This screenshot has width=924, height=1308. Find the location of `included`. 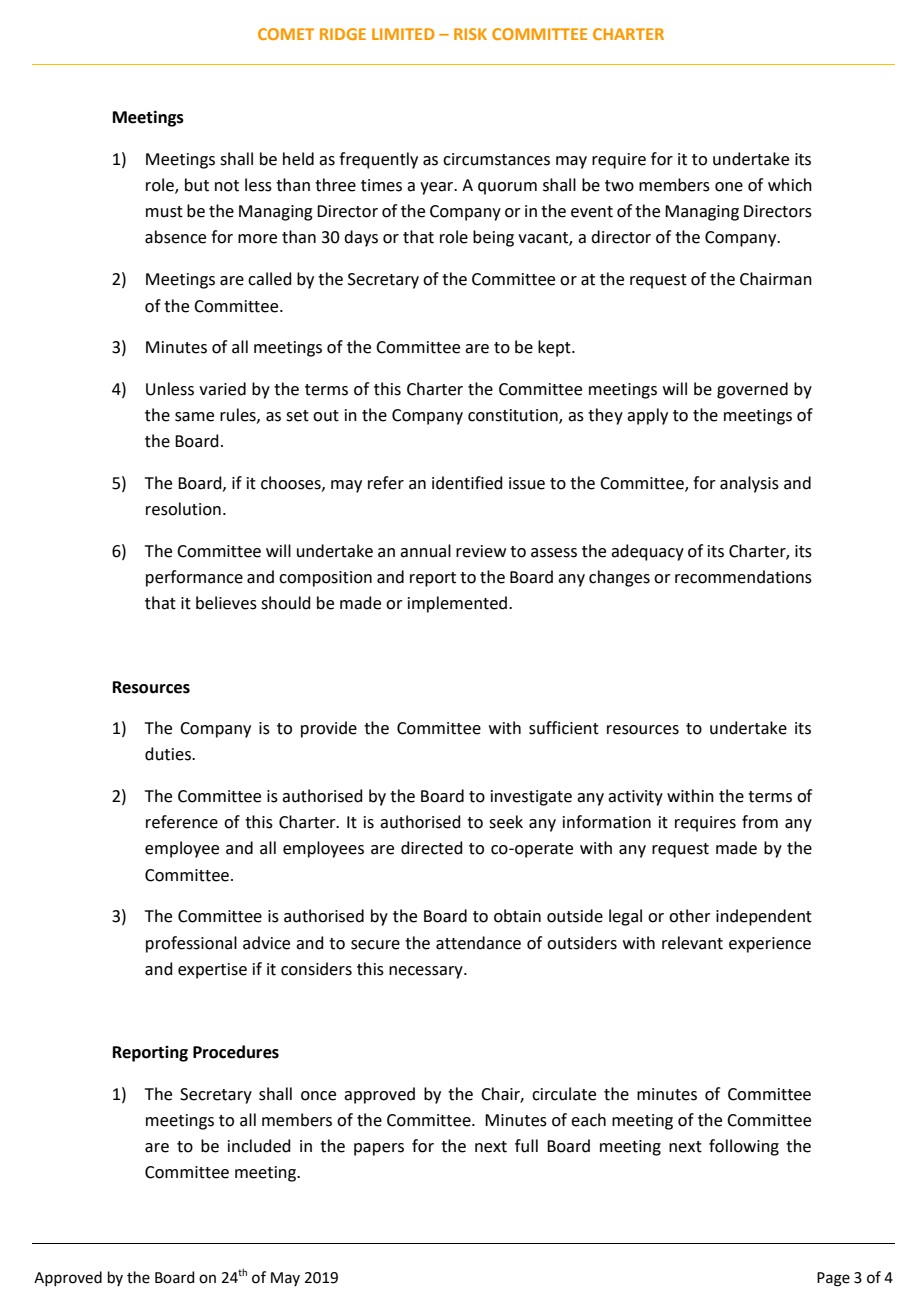

included is located at coordinates (259, 1146).
